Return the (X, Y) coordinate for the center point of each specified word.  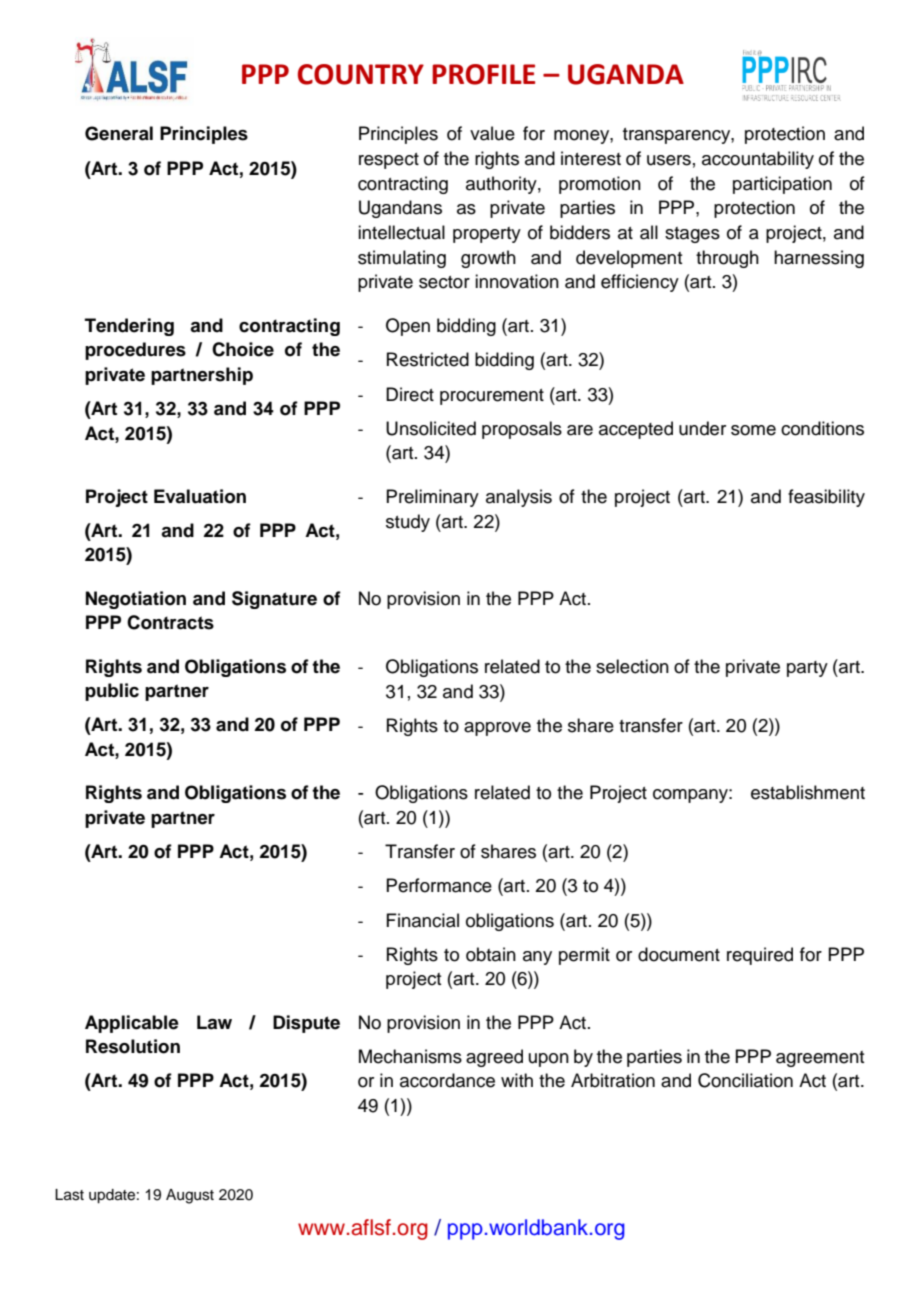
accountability (758, 160)
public (112, 692)
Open (408, 327)
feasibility (826, 498)
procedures (135, 351)
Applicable (132, 1024)
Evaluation (200, 496)
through (727, 259)
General (119, 133)
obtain (491, 954)
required (760, 956)
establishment (808, 792)
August (190, 1196)
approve (497, 729)
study (408, 523)
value (492, 133)
